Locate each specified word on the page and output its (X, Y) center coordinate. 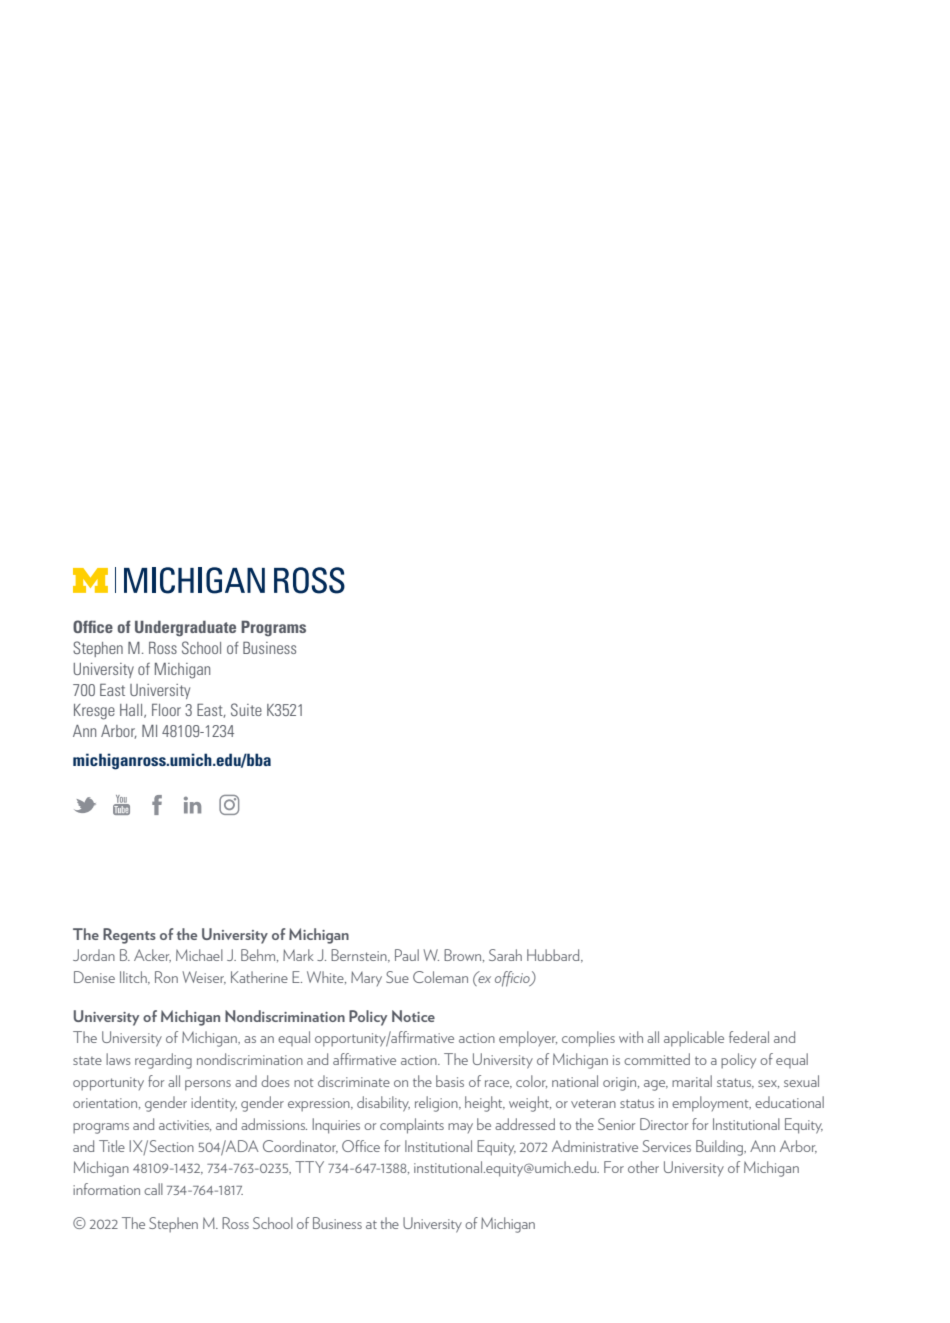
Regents (129, 936)
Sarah (505, 955)
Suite (246, 709)
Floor (166, 710)
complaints (412, 1126)
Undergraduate (185, 629)
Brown (464, 955)
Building (720, 1148)
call (153, 1189)
